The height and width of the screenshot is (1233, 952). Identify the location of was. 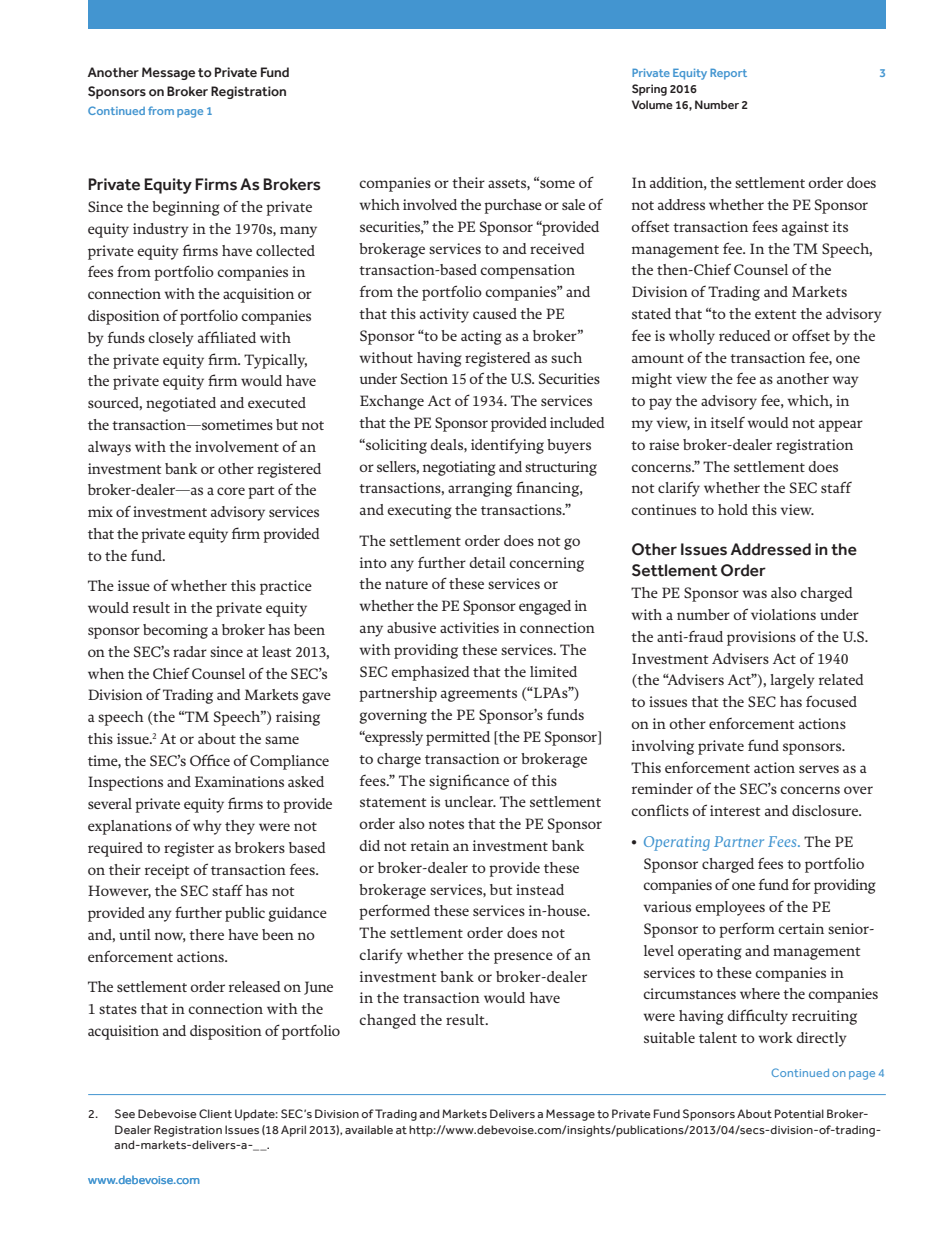
(754, 594).
